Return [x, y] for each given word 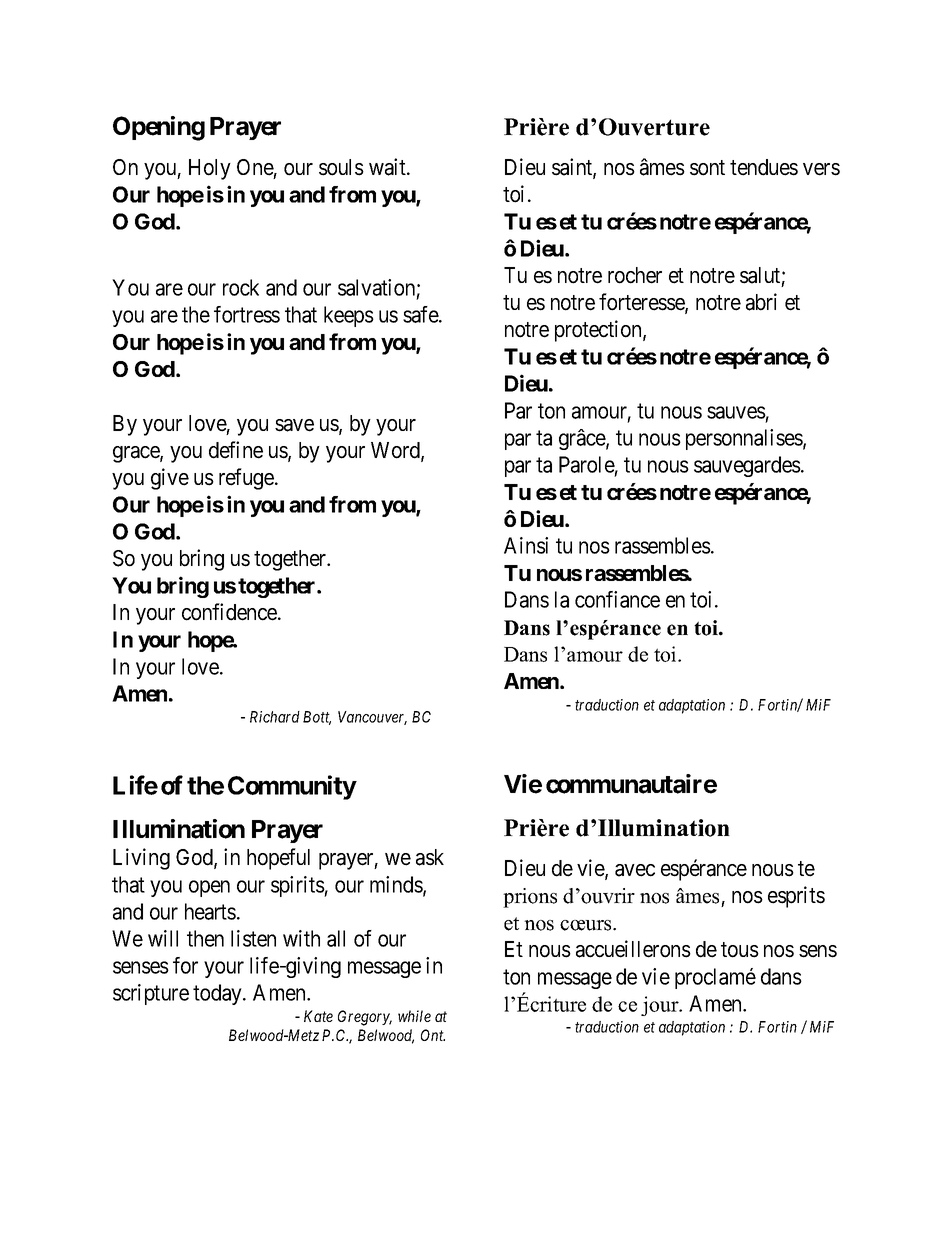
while [414, 1016]
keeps [349, 316]
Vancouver [372, 718]
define [236, 450]
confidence [230, 612]
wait [388, 167]
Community [292, 787]
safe [421, 314]
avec [635, 870]
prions [530, 898]
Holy [210, 169]
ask [430, 857]
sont [707, 168]
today [218, 994]
